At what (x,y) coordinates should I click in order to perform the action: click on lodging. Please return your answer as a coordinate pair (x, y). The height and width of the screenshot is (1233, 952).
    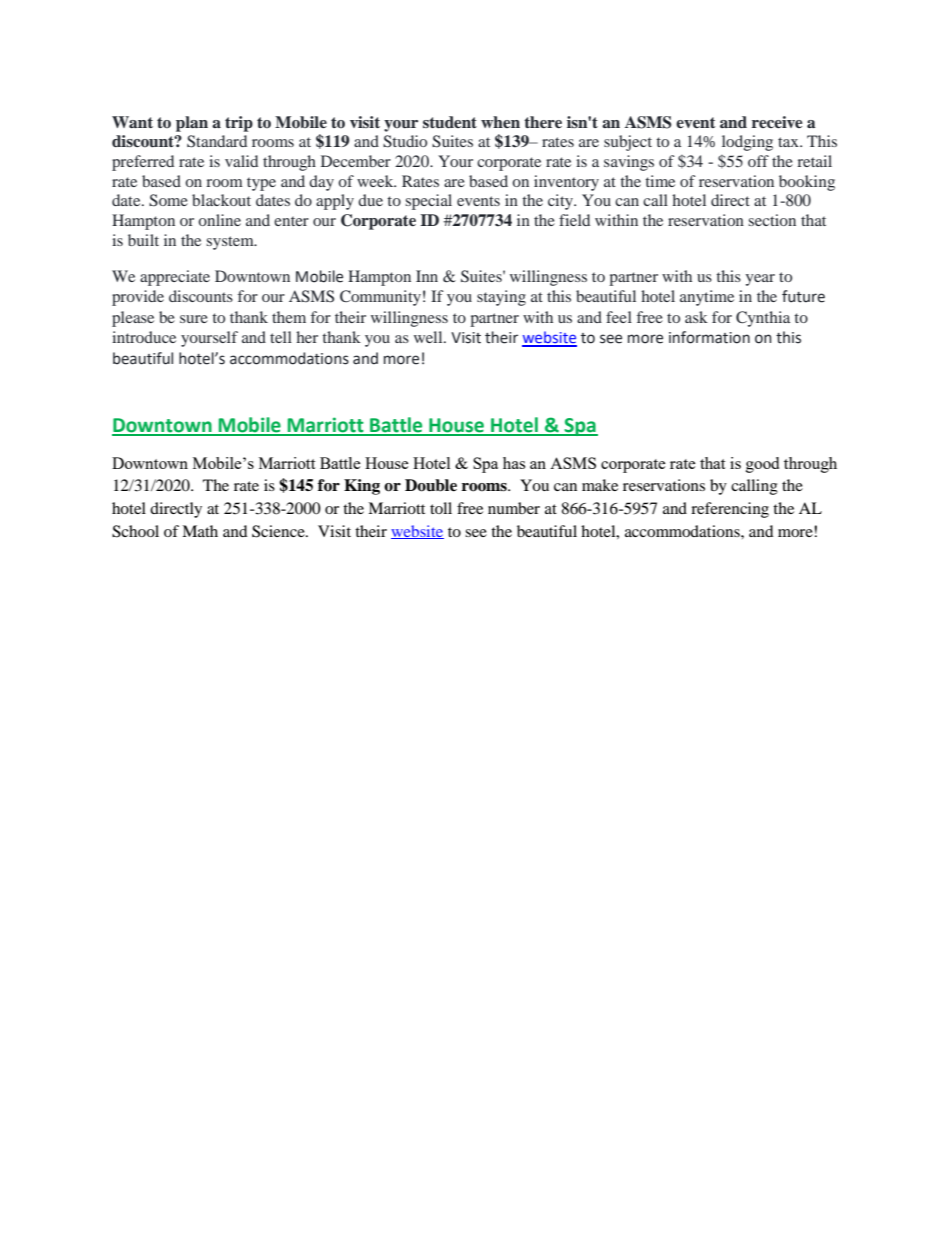
    Looking at the image, I should click on (747, 143).
